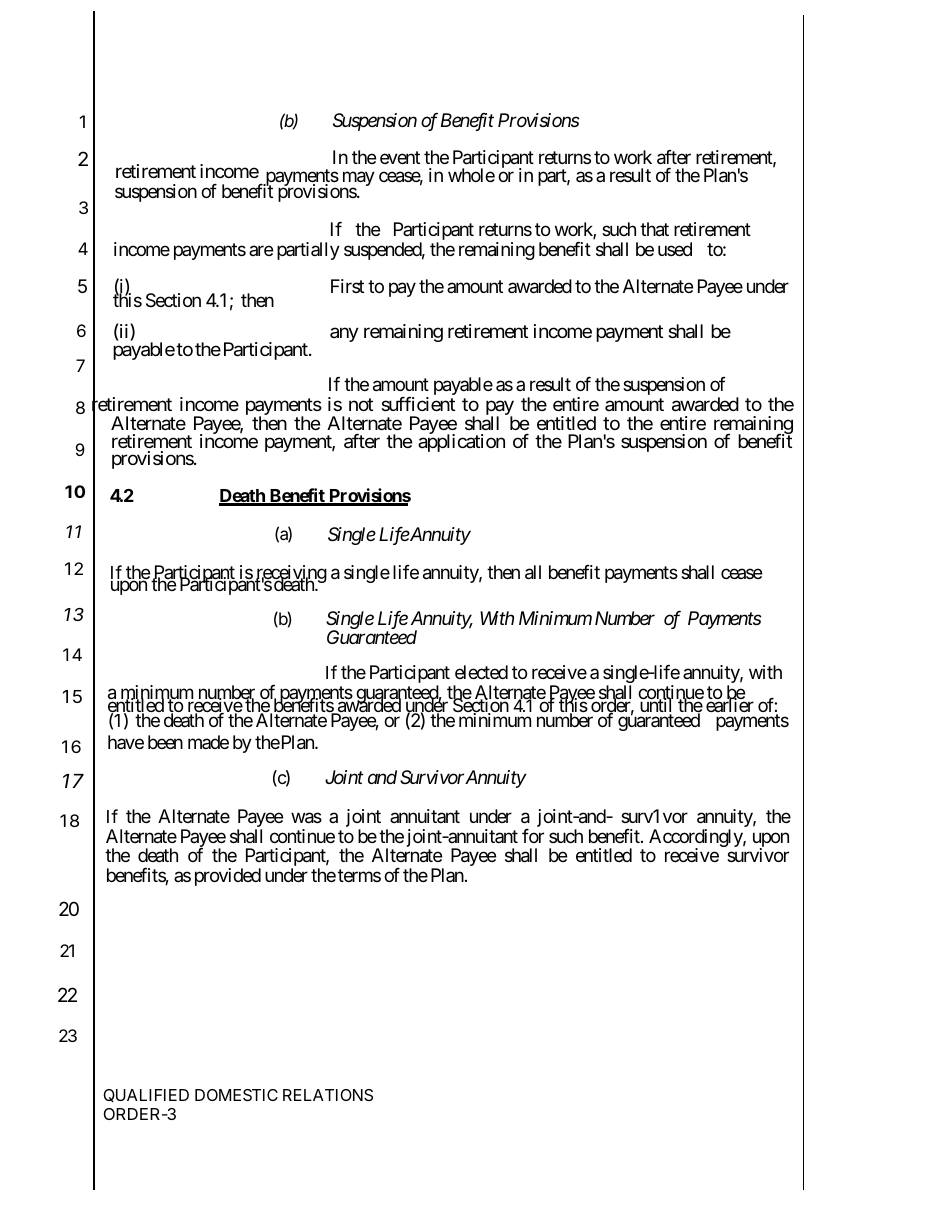 The width and height of the page is (952, 1232). Describe the element at coordinates (306, 818) in the page. I see `was` at that location.
